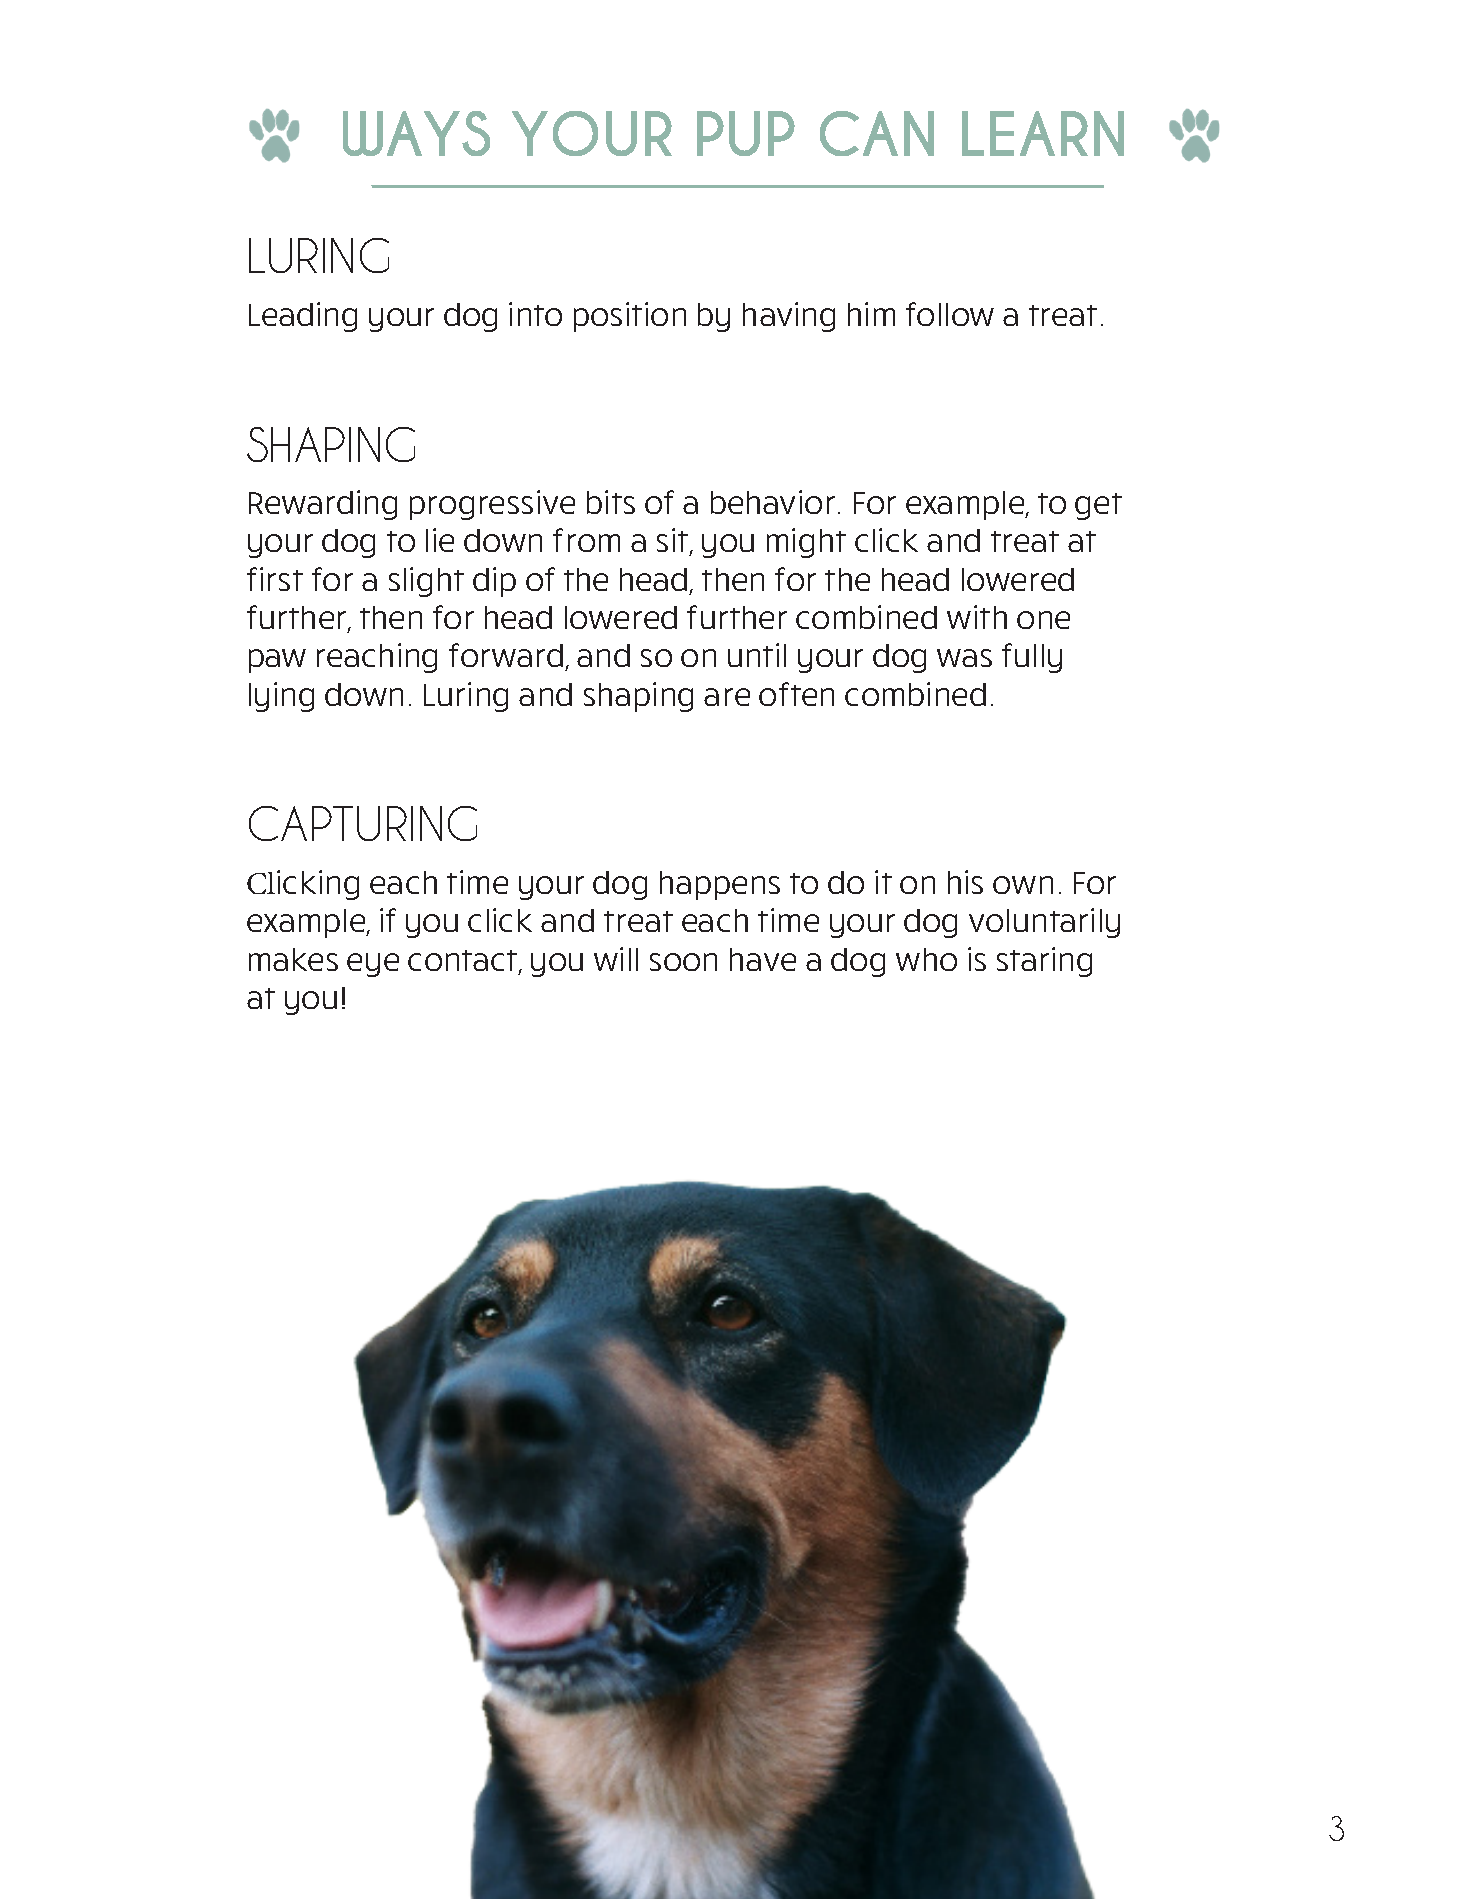  Describe the element at coordinates (416, 133) in the page. I see `WAYS` at that location.
